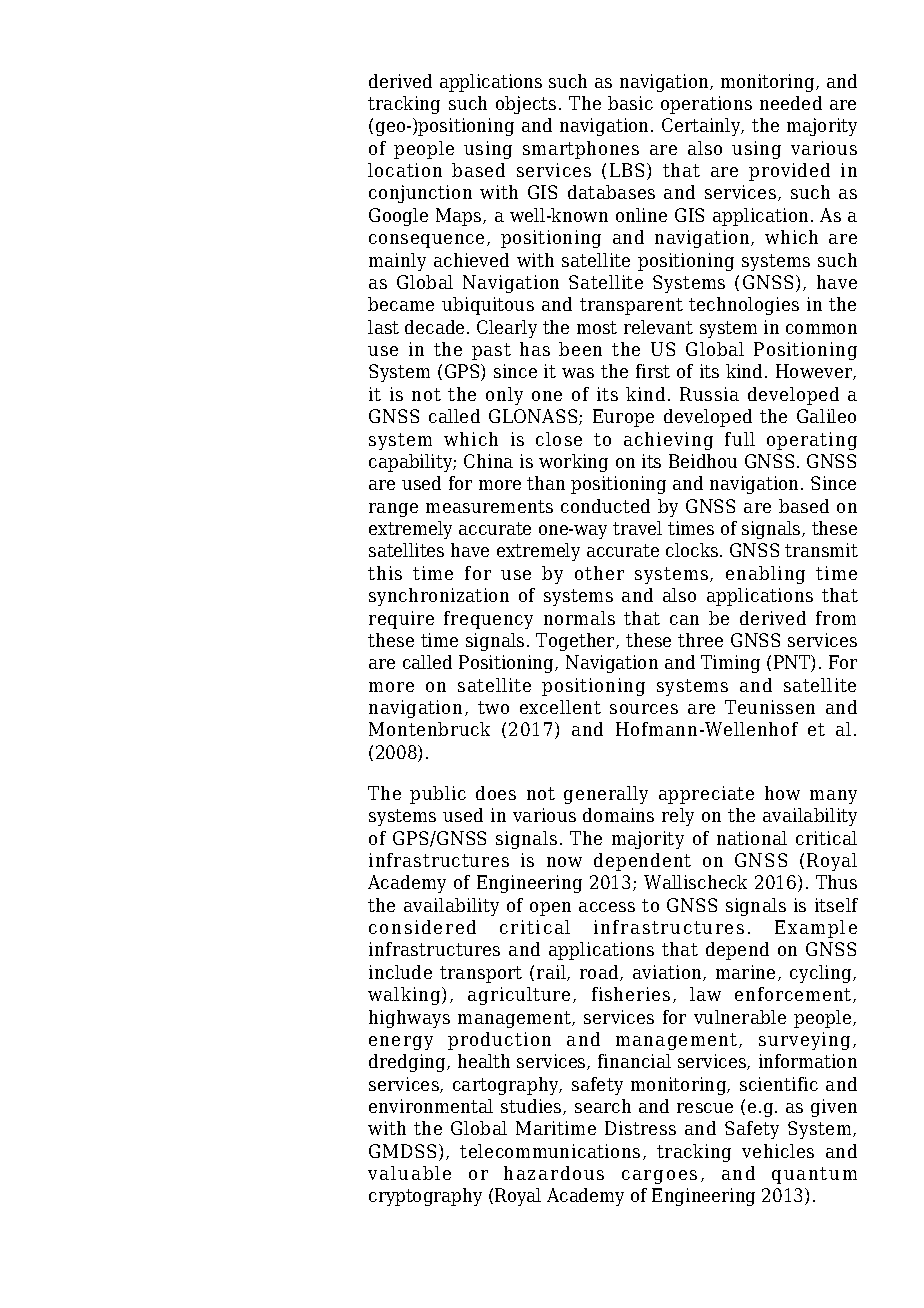 The image size is (924, 1308). Describe the element at coordinates (393, 510) in the page. I see `range` at that location.
